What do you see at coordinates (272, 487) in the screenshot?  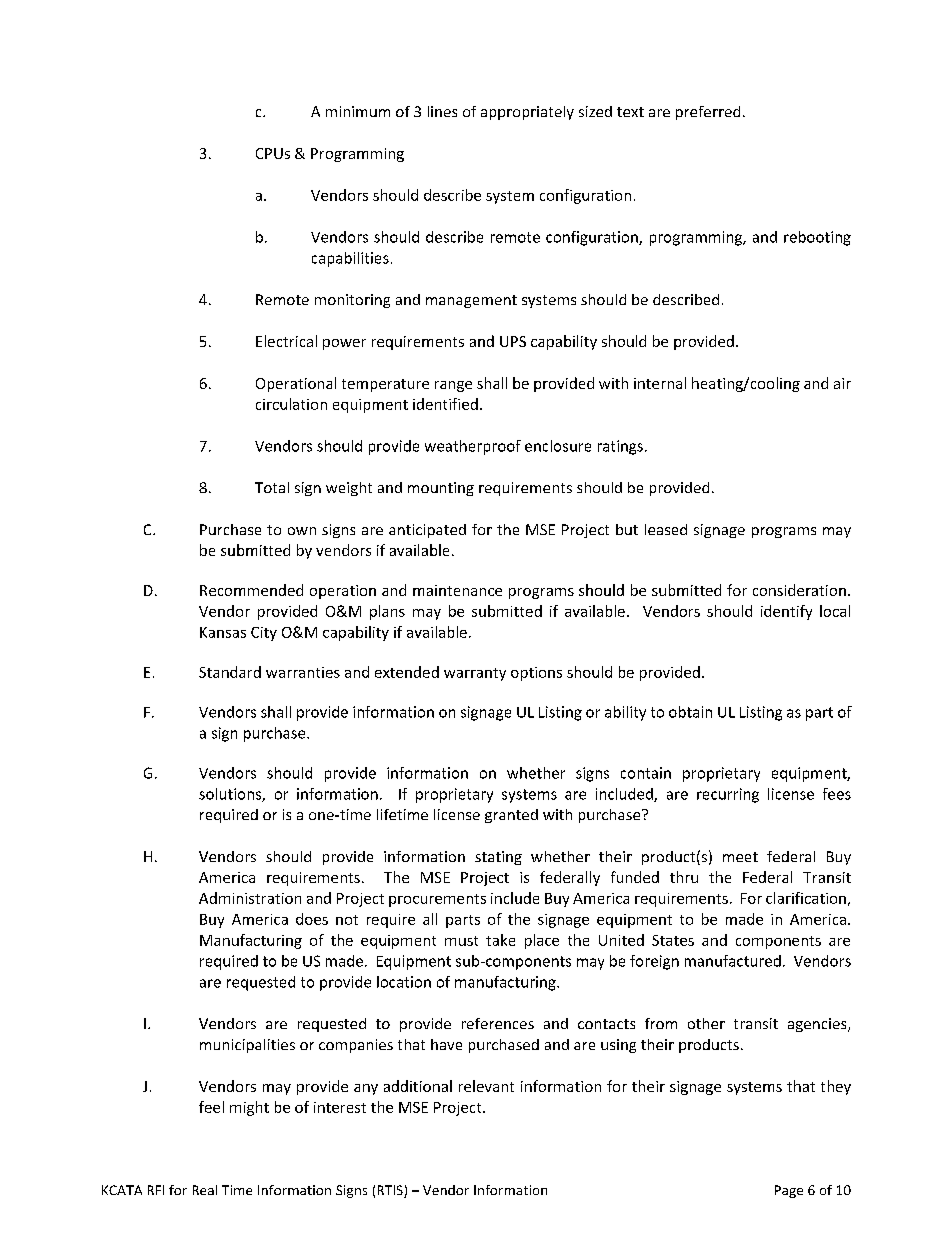 I see `Total` at bounding box center [272, 487].
